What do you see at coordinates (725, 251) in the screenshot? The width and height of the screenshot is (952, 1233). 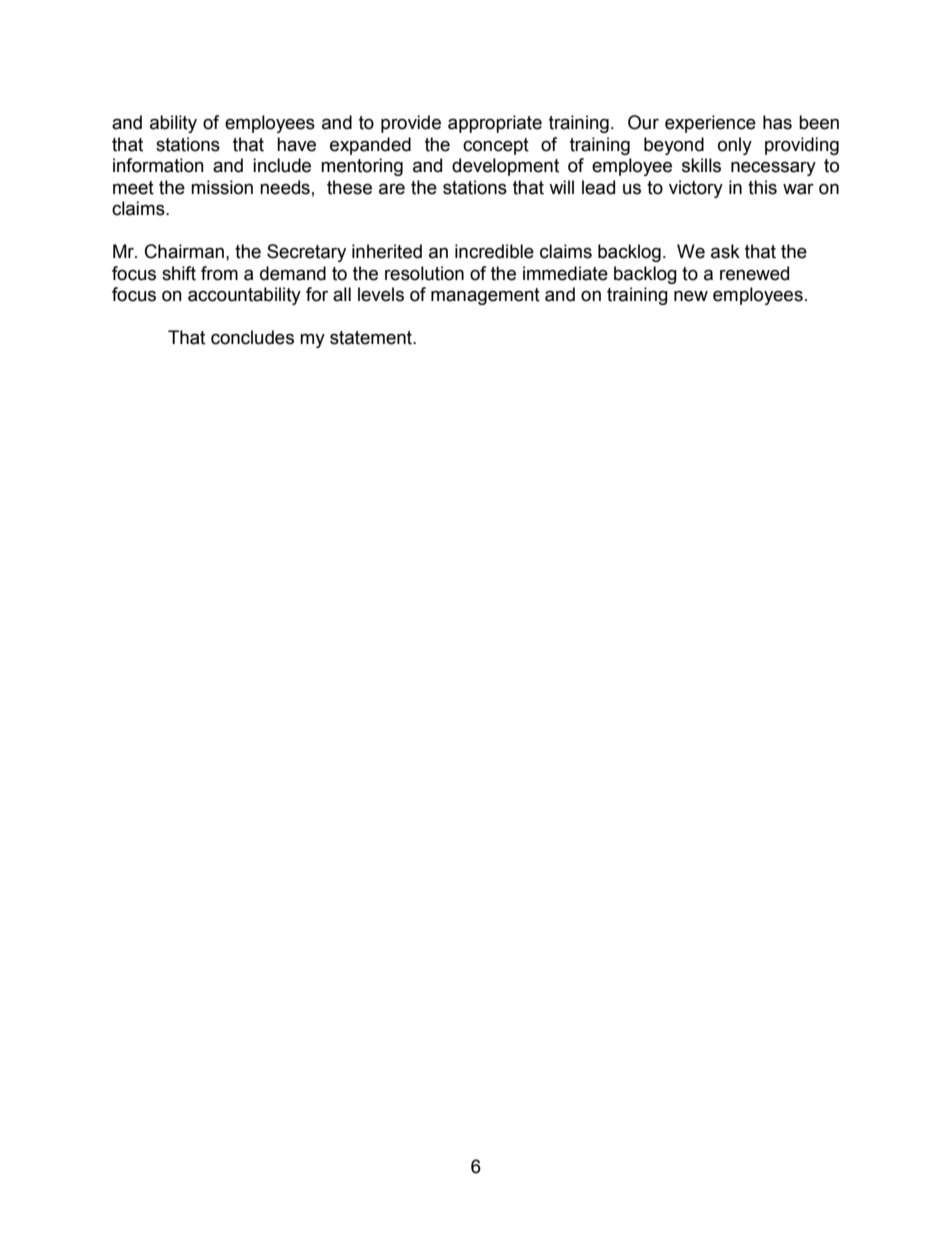 I see `ask` at bounding box center [725, 251].
